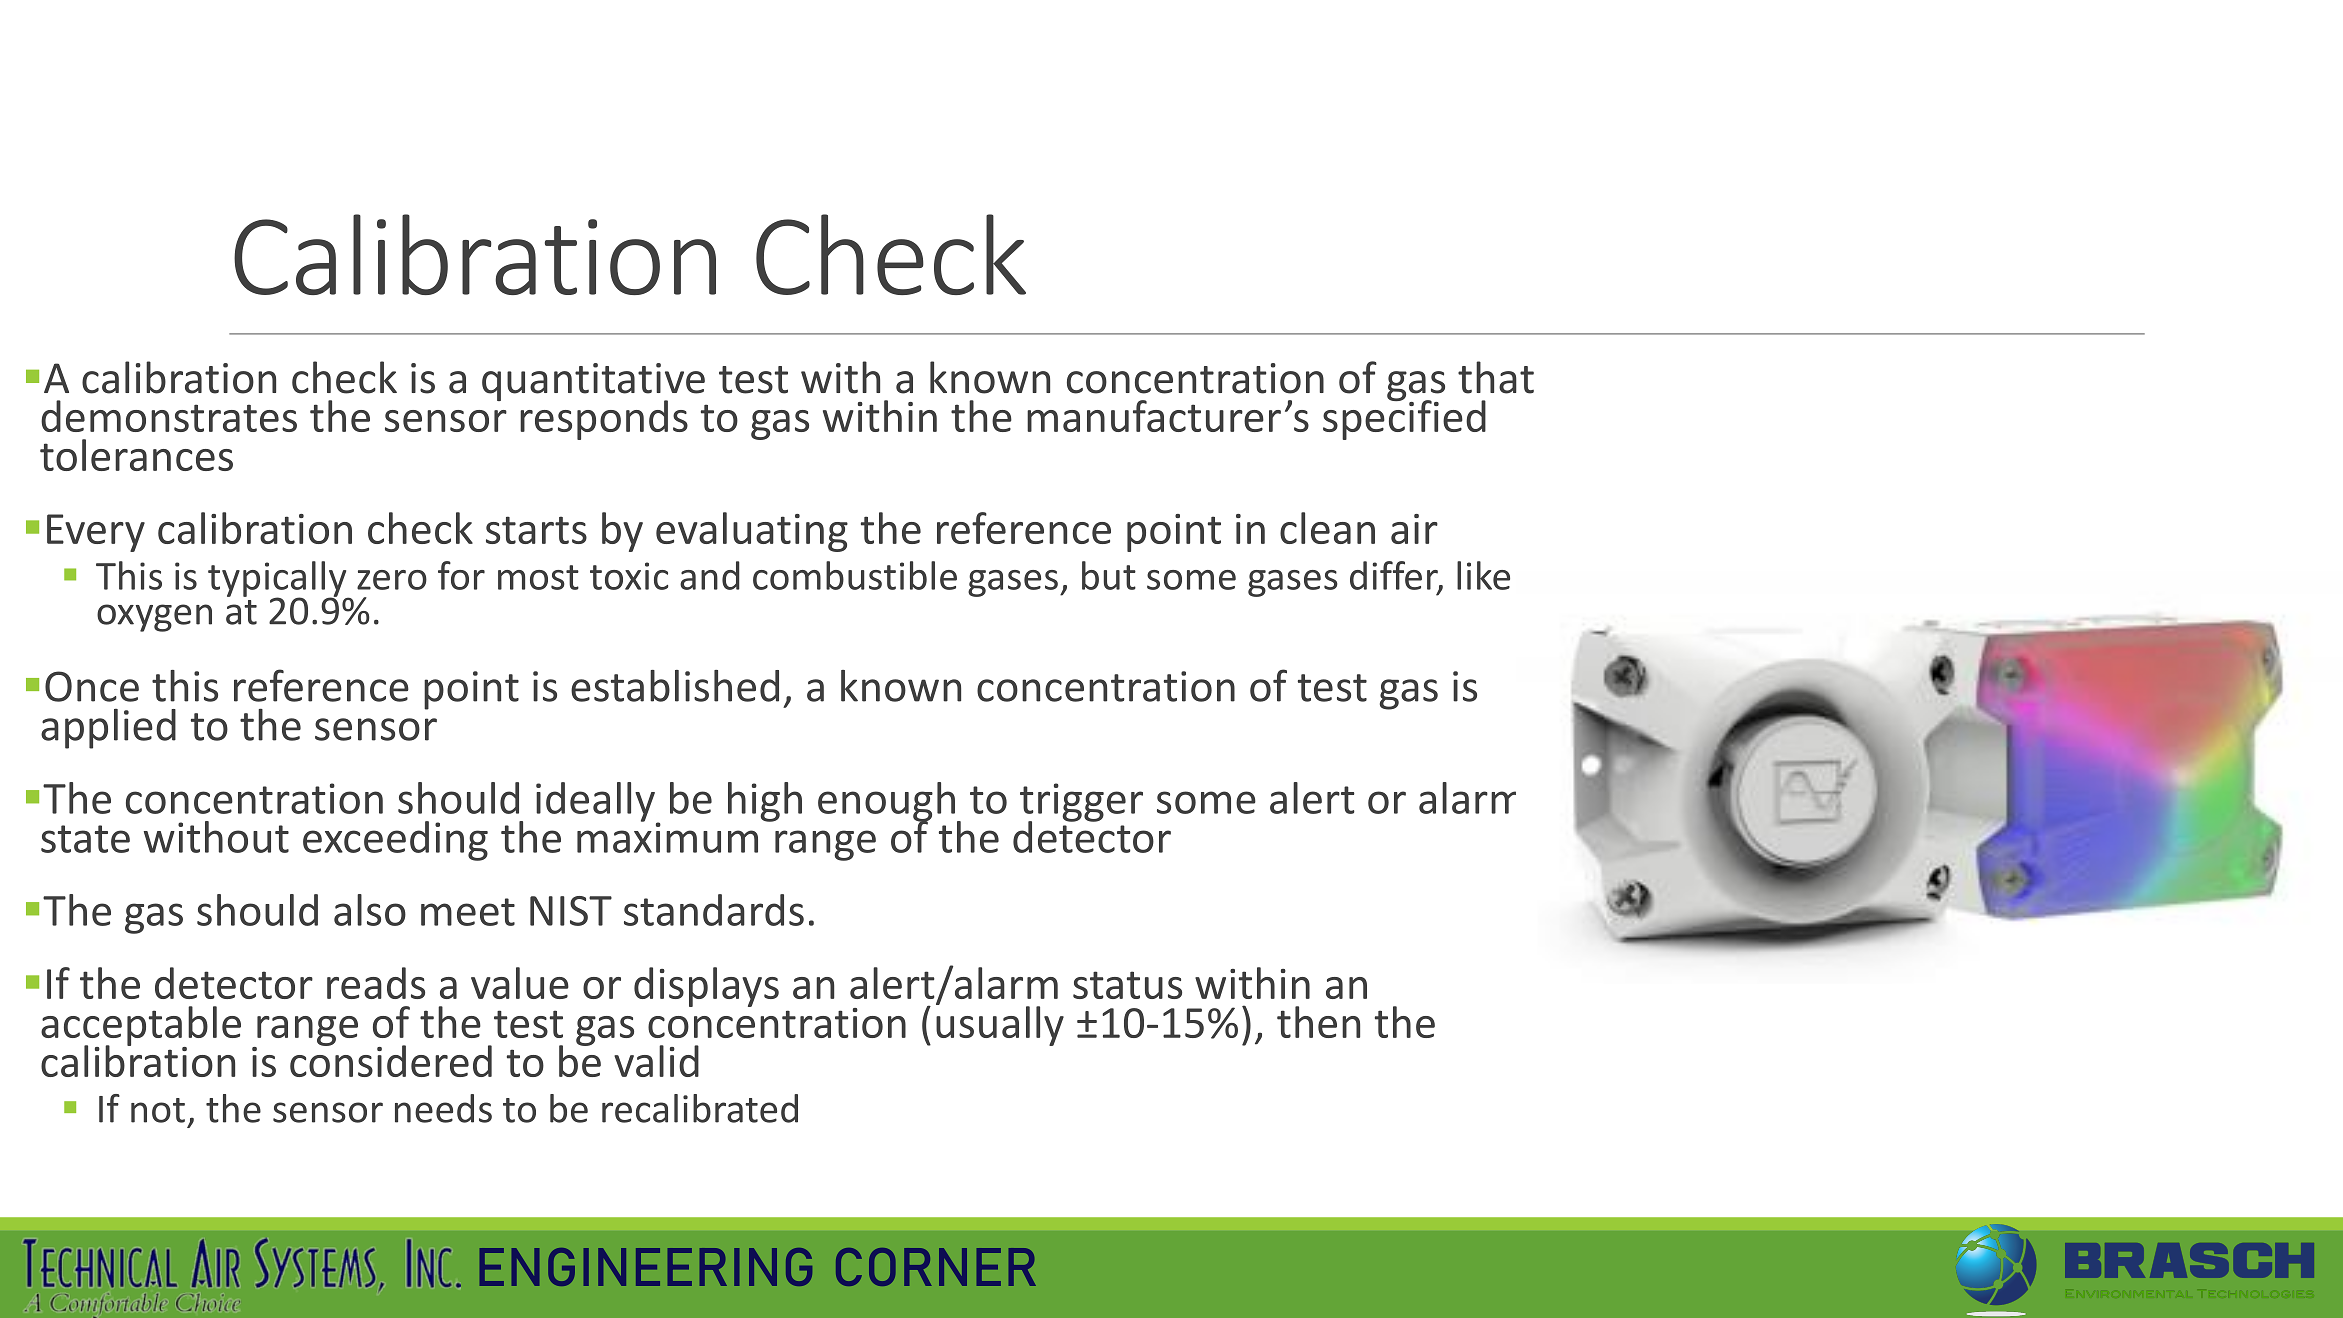  Describe the element at coordinates (141, 1027) in the screenshot. I see `acceptable` at that location.
